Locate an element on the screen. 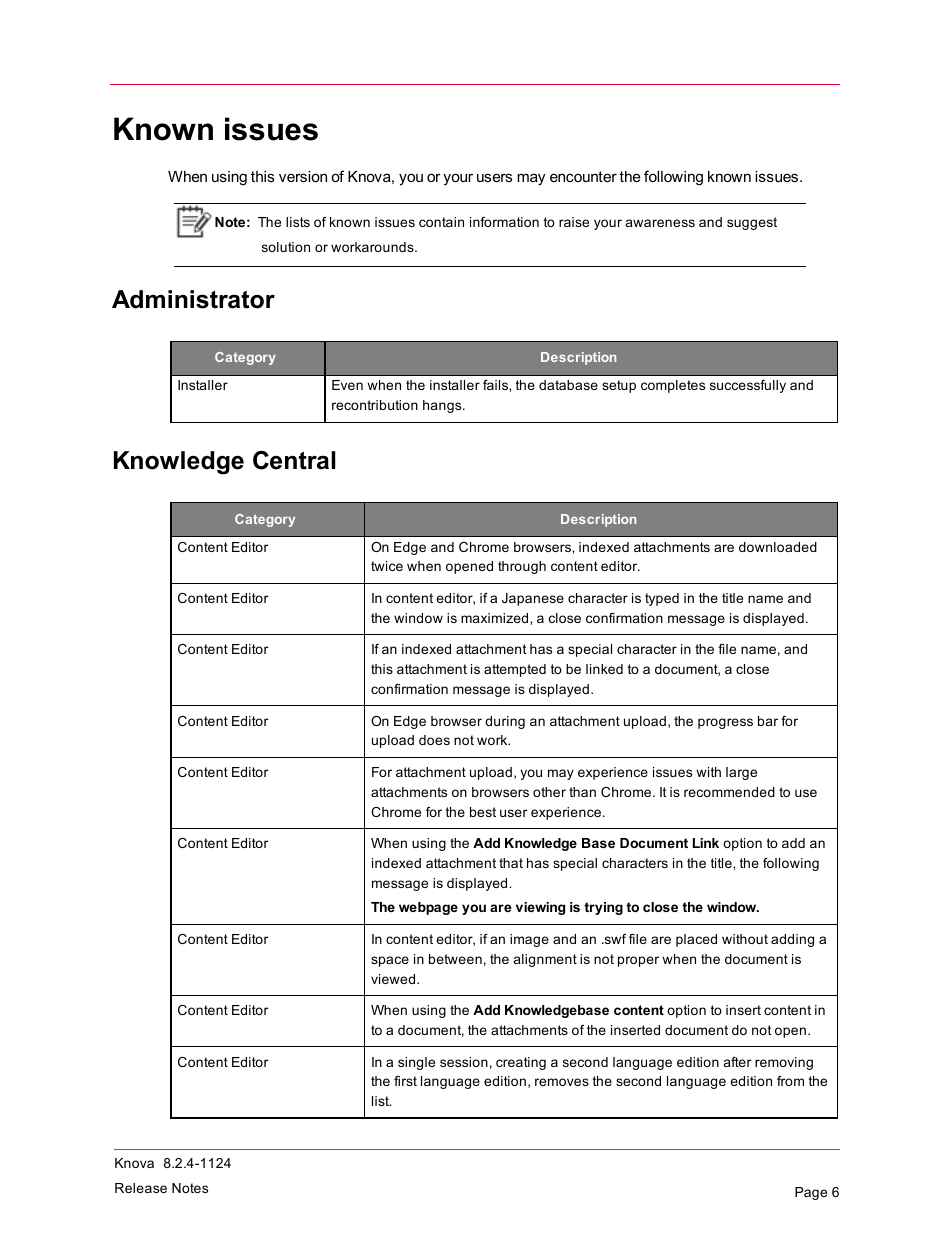  progress is located at coordinates (725, 723).
